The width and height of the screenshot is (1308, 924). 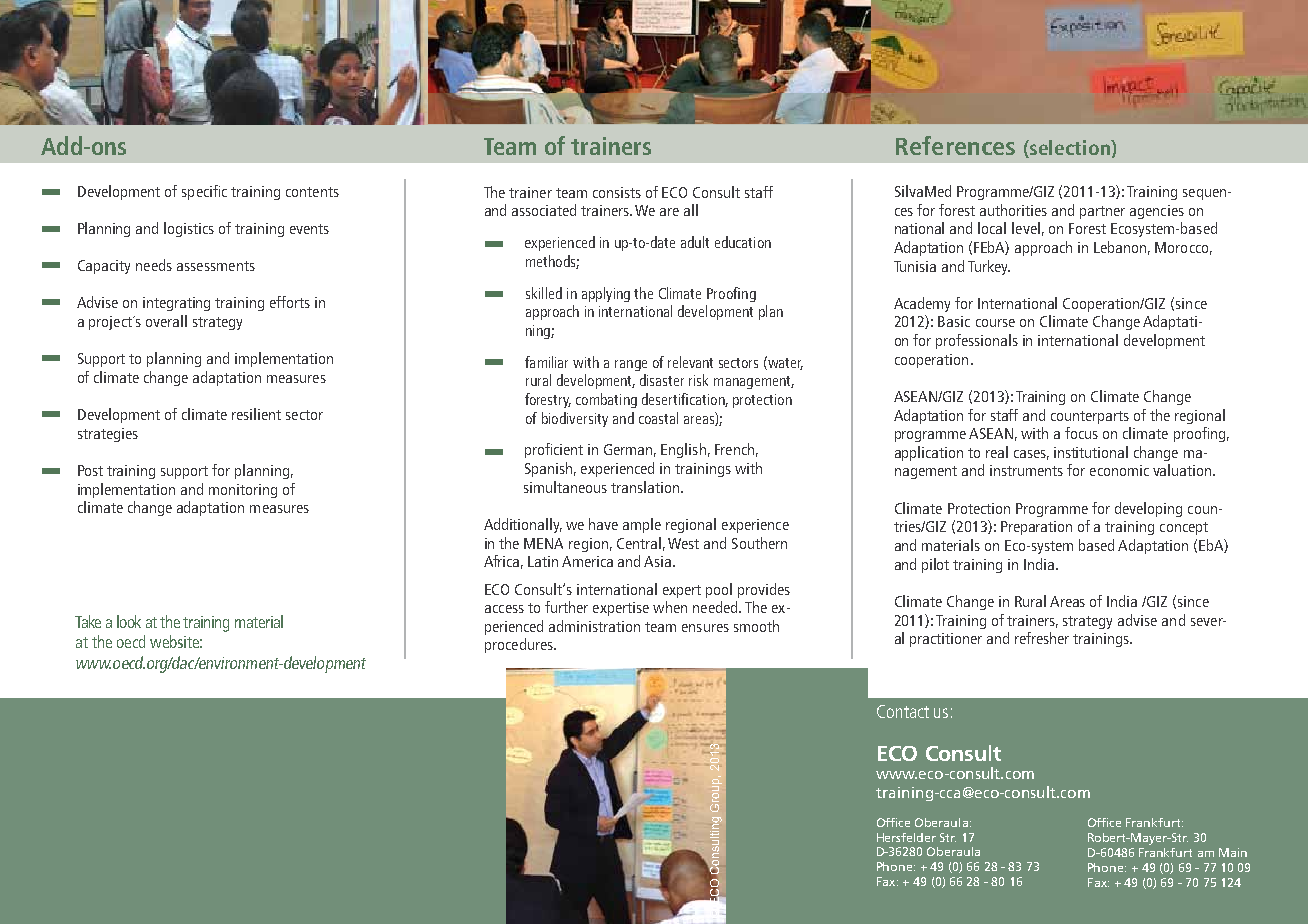 What do you see at coordinates (690, 362) in the screenshot?
I see `relevant` at bounding box center [690, 362].
